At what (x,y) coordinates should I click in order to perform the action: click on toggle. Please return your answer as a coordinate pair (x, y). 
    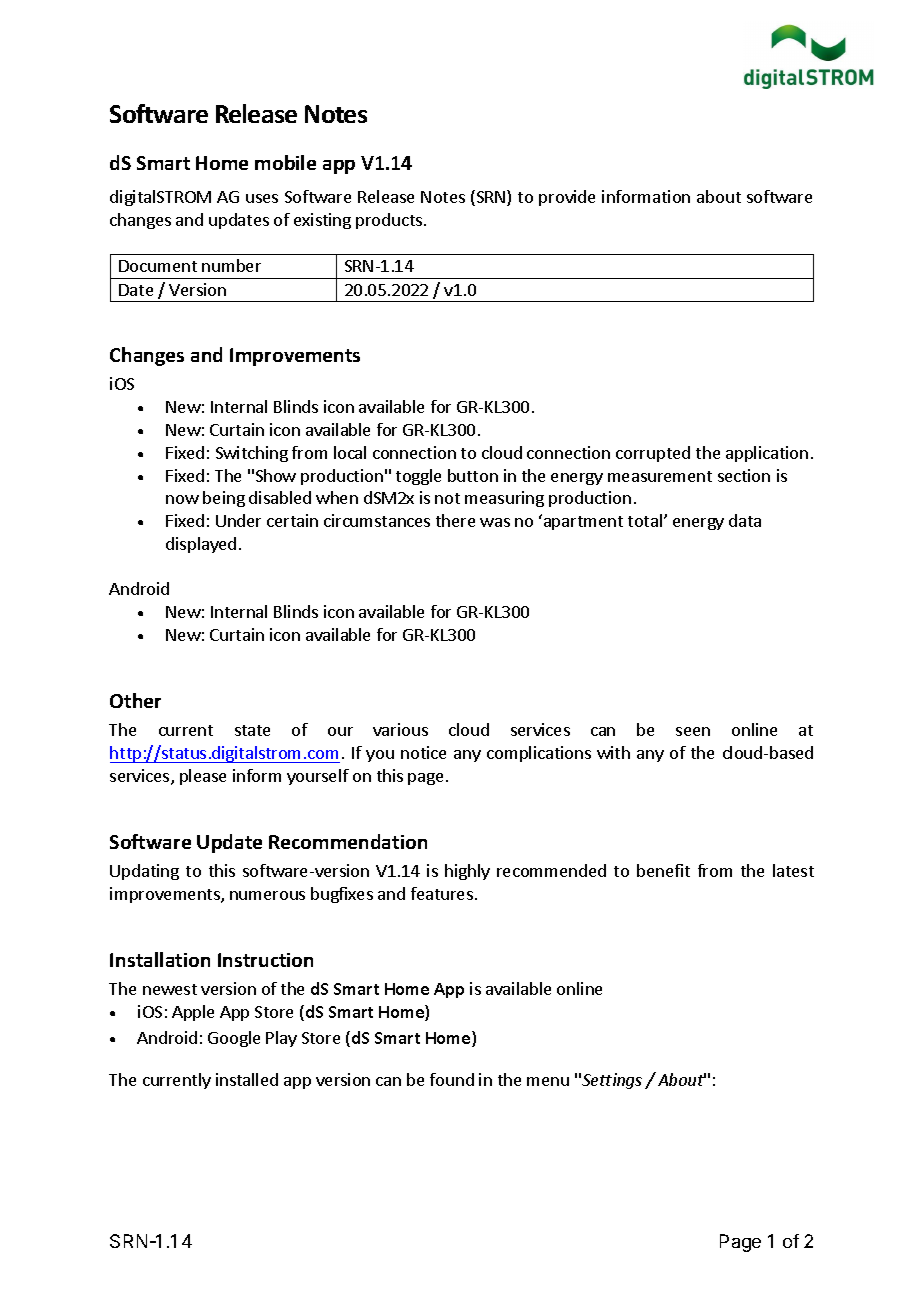
    Looking at the image, I should click on (418, 477).
